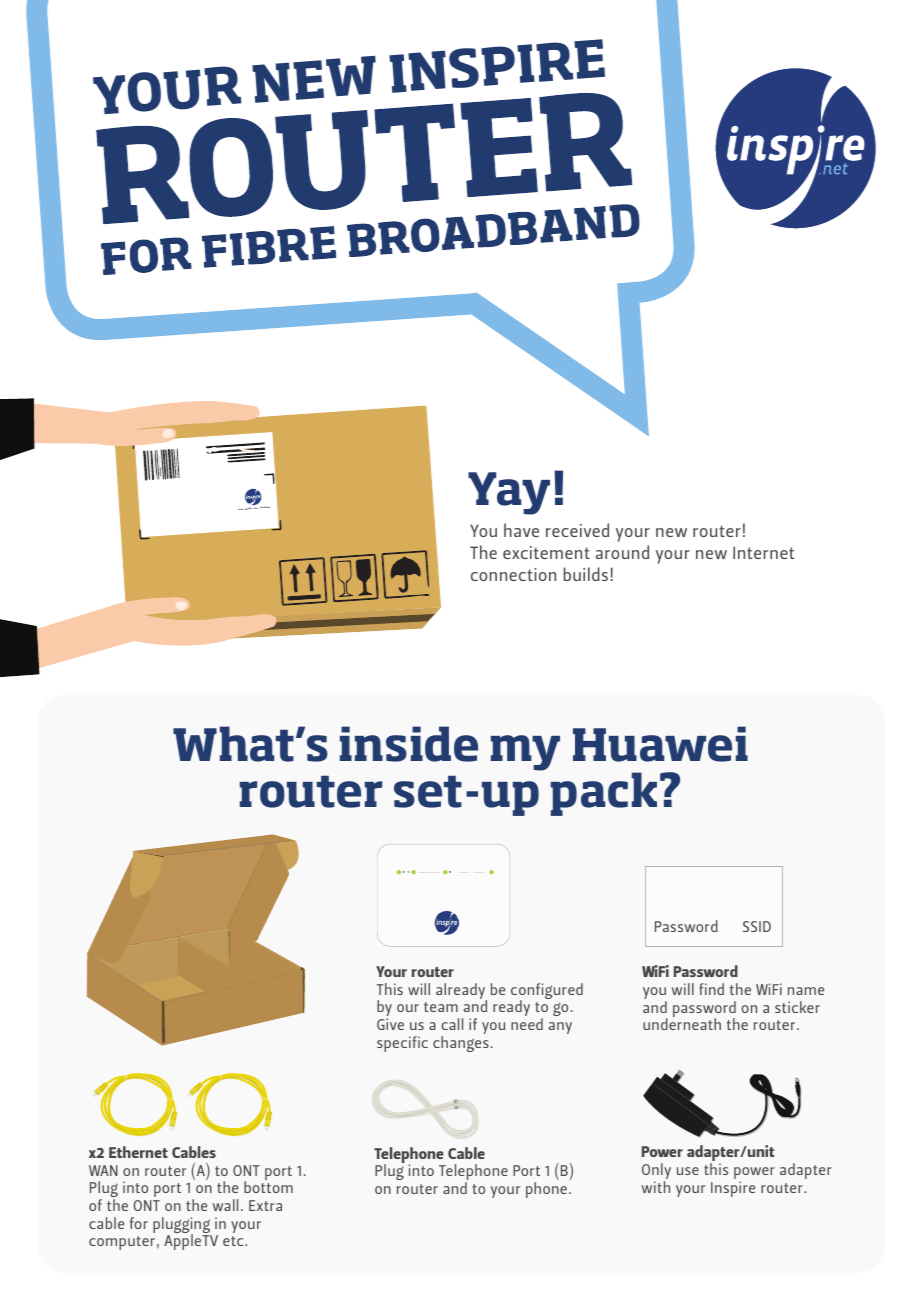 Image resolution: width=924 pixels, height=1311 pixels. I want to click on Huawei, so click(660, 744).
